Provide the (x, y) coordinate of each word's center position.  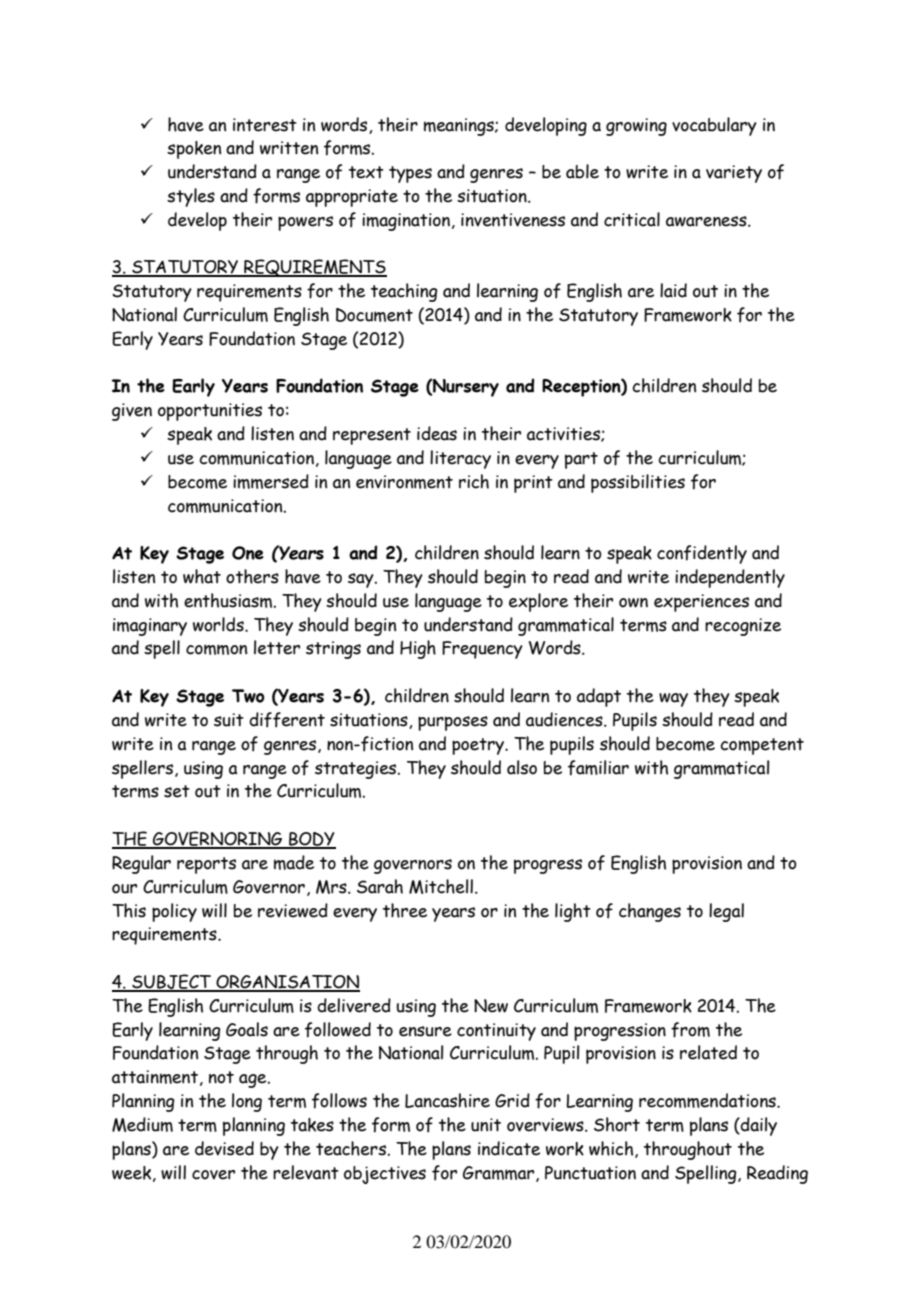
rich (474, 481)
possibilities (638, 483)
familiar (598, 768)
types (410, 174)
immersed (271, 481)
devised (224, 1148)
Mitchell (441, 886)
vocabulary (714, 126)
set (177, 791)
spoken (194, 150)
